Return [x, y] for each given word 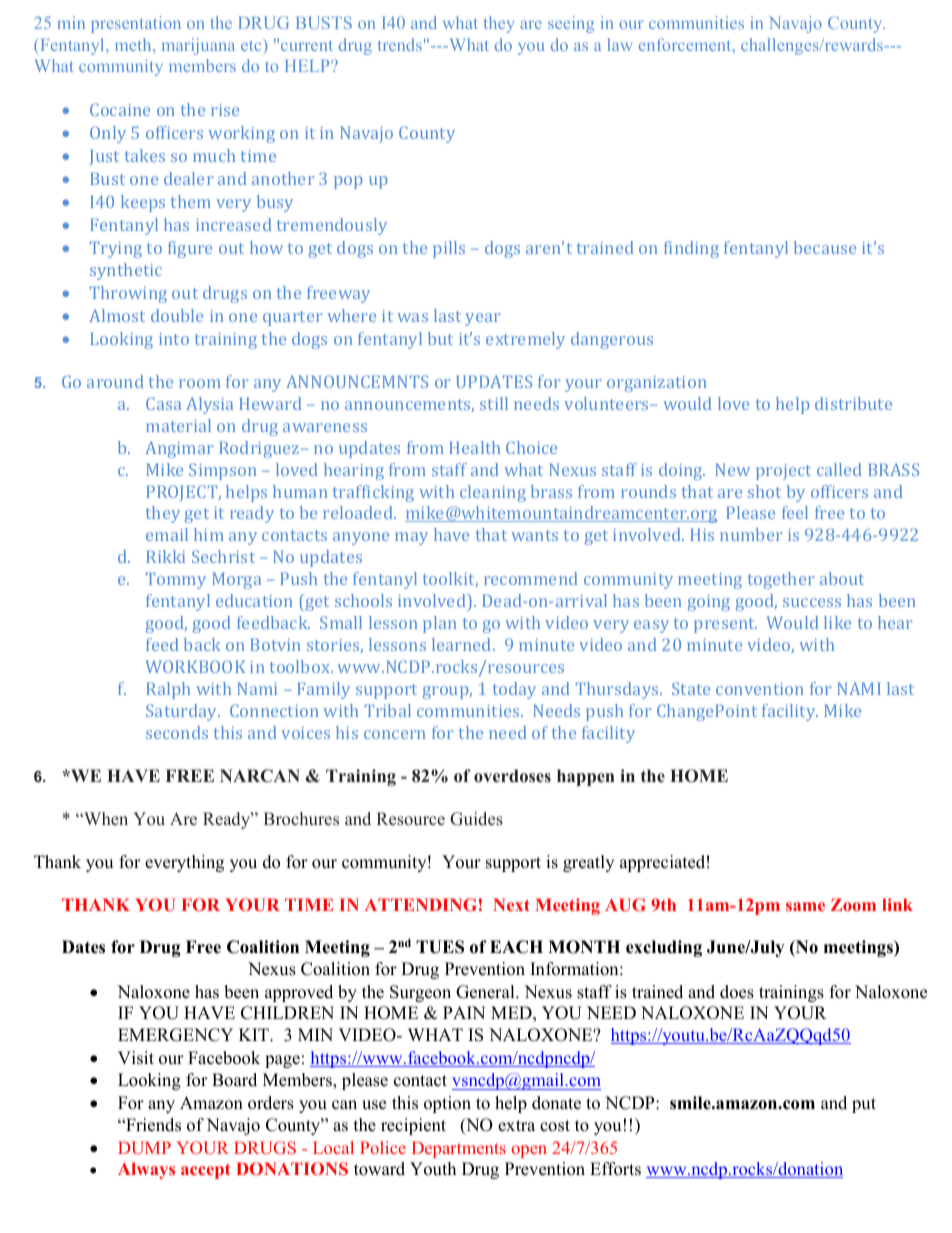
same [805, 906]
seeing [571, 24]
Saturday [183, 712]
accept [205, 1171]
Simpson [223, 471]
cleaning [493, 493]
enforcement [686, 44]
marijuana [198, 46]
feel [795, 512]
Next [511, 904]
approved [299, 993]
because [825, 247]
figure [190, 249]
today [514, 690]
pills [449, 249]
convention [760, 689]
